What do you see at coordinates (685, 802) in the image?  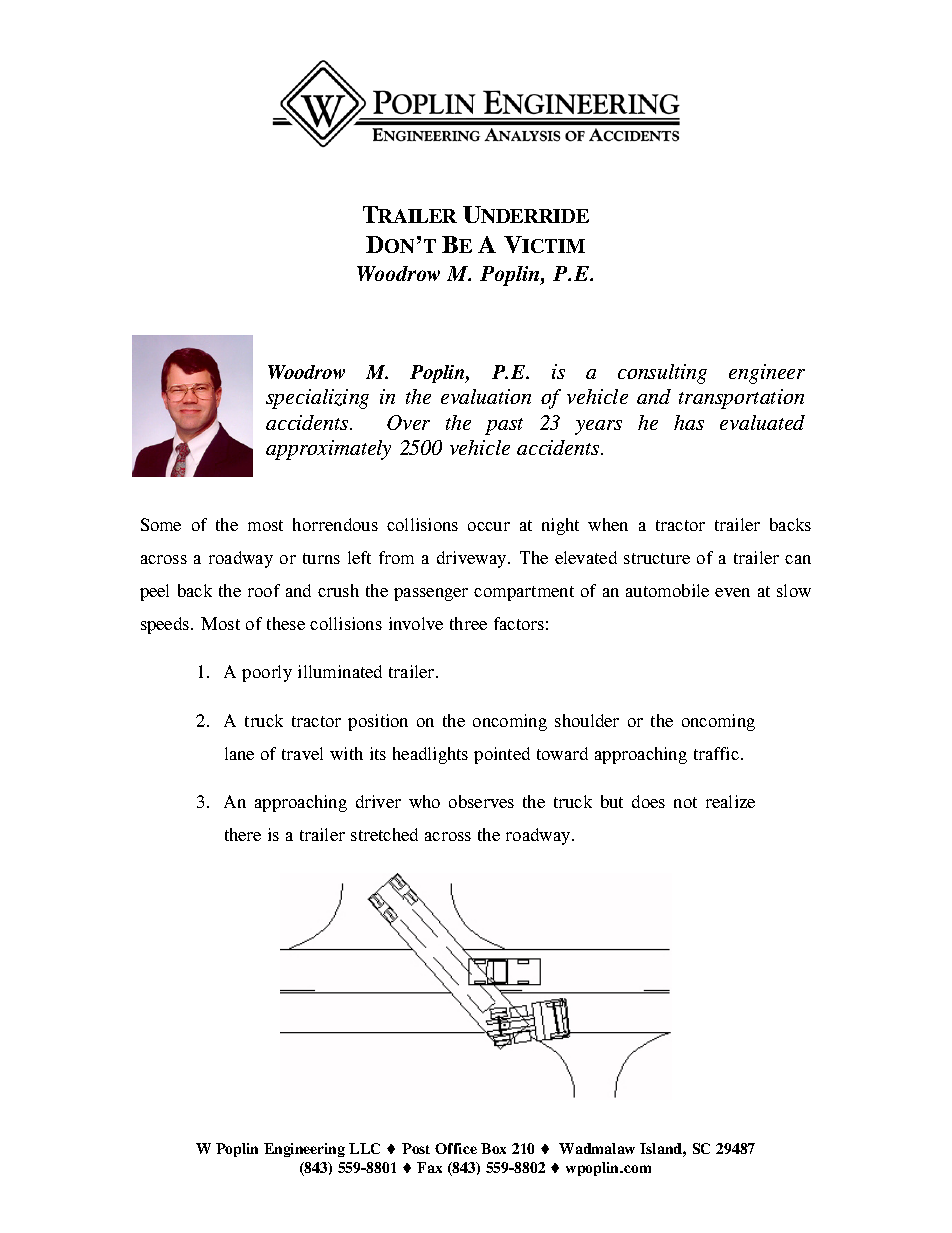 I see `not` at bounding box center [685, 802].
